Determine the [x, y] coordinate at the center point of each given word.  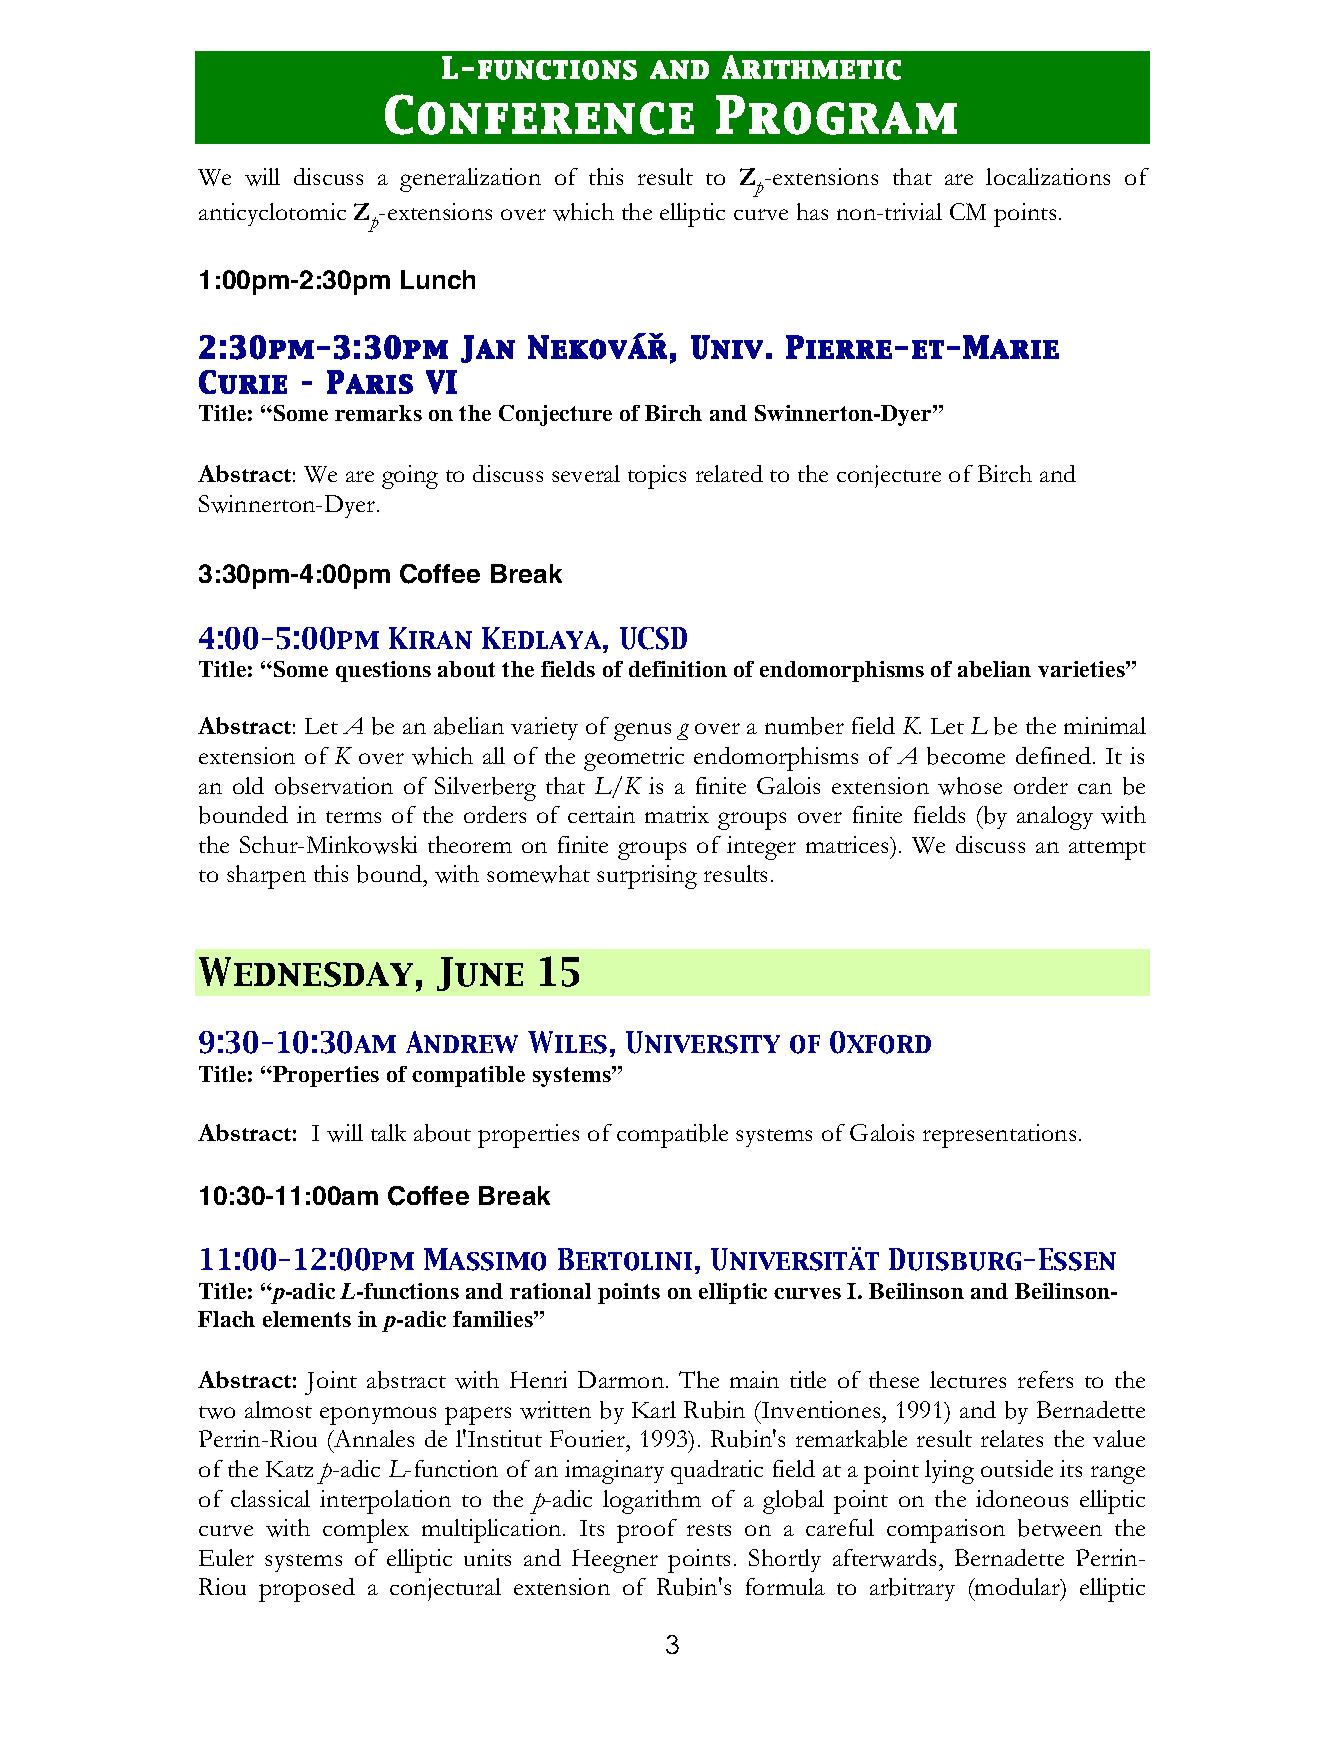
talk [388, 1132]
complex [366, 1531]
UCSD [653, 638]
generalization [470, 180]
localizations [1048, 176]
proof [647, 1531]
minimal [1105, 725]
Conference [539, 114]
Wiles [567, 1042]
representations [999, 1136]
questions [383, 671]
